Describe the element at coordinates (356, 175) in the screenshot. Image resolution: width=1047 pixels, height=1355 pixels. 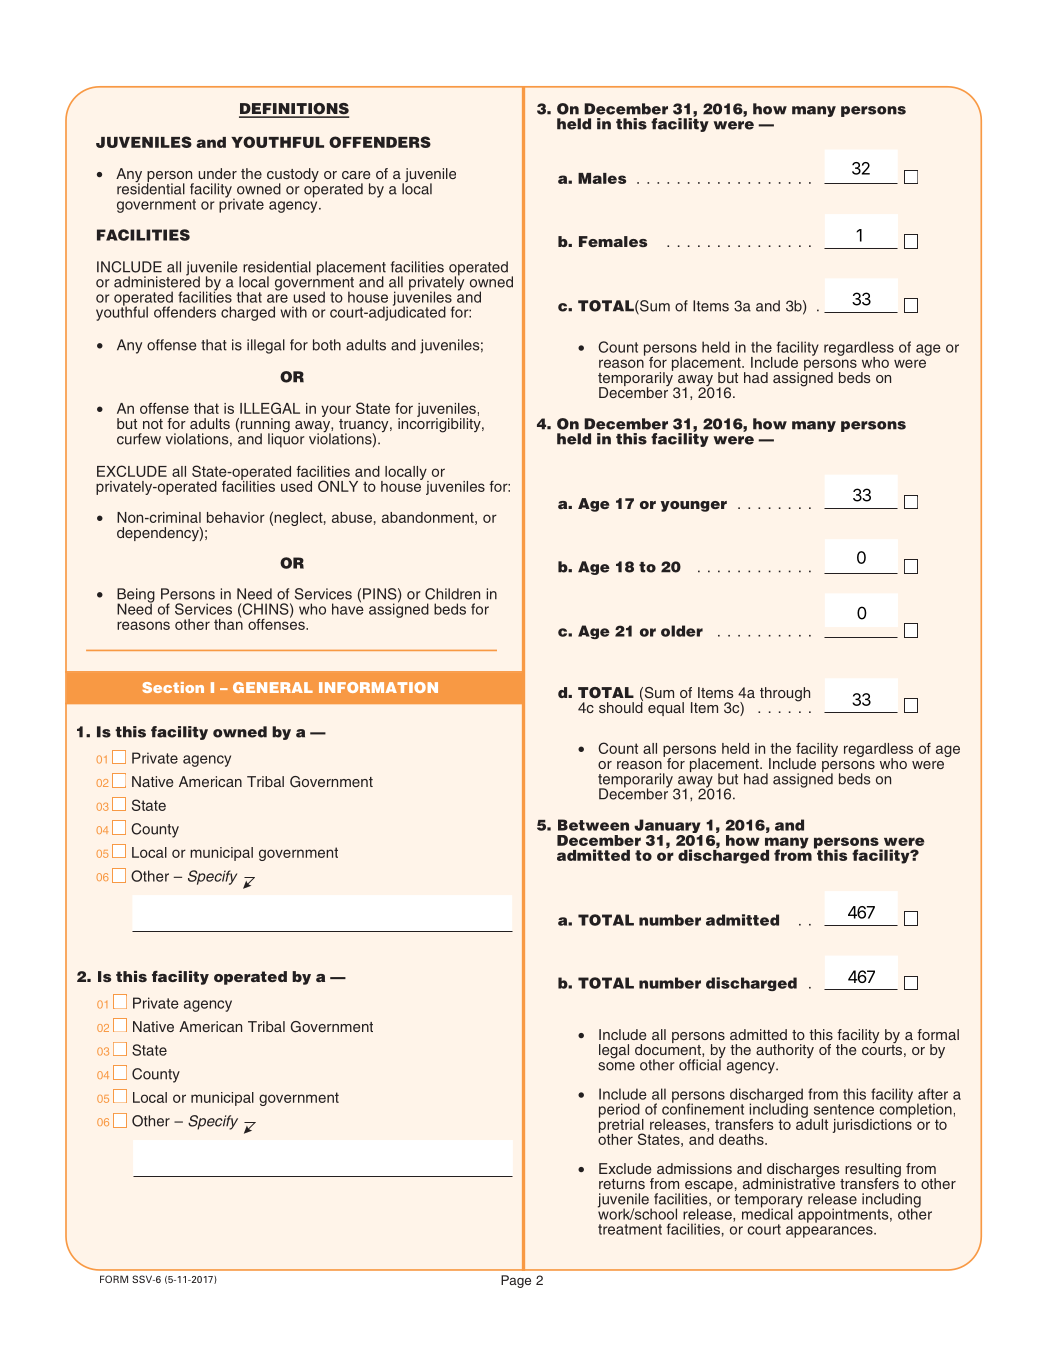
I see `care` at that location.
